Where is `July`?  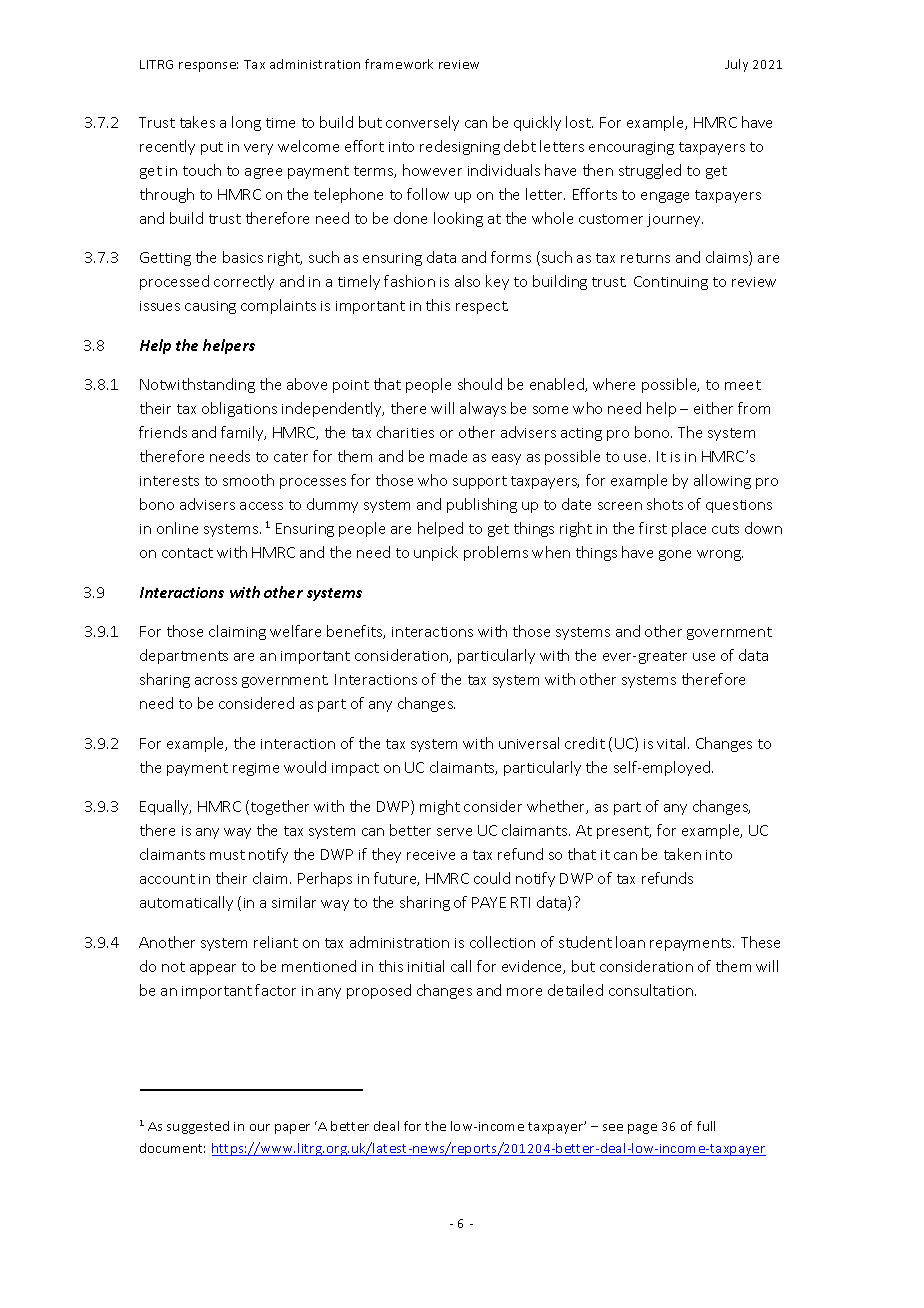
July is located at coordinates (736, 65).
